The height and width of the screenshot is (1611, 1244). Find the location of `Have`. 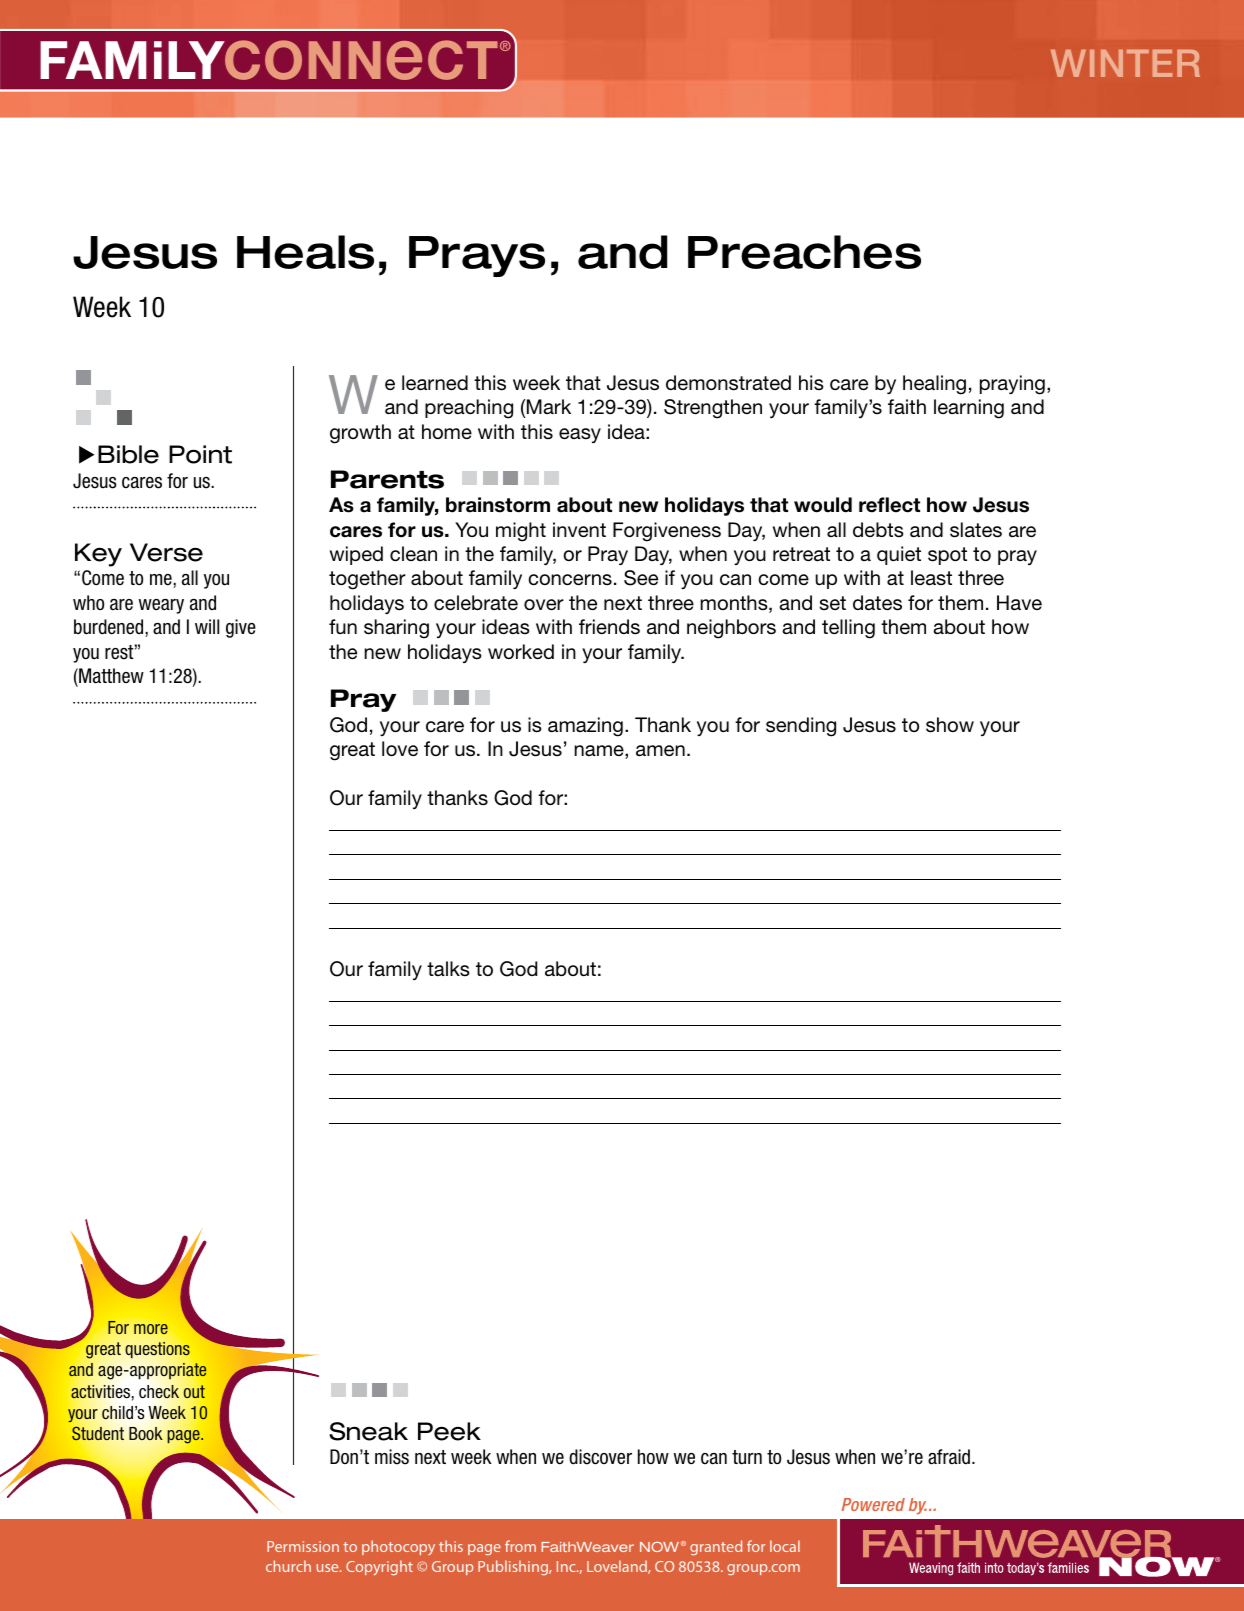

Have is located at coordinates (1019, 603).
